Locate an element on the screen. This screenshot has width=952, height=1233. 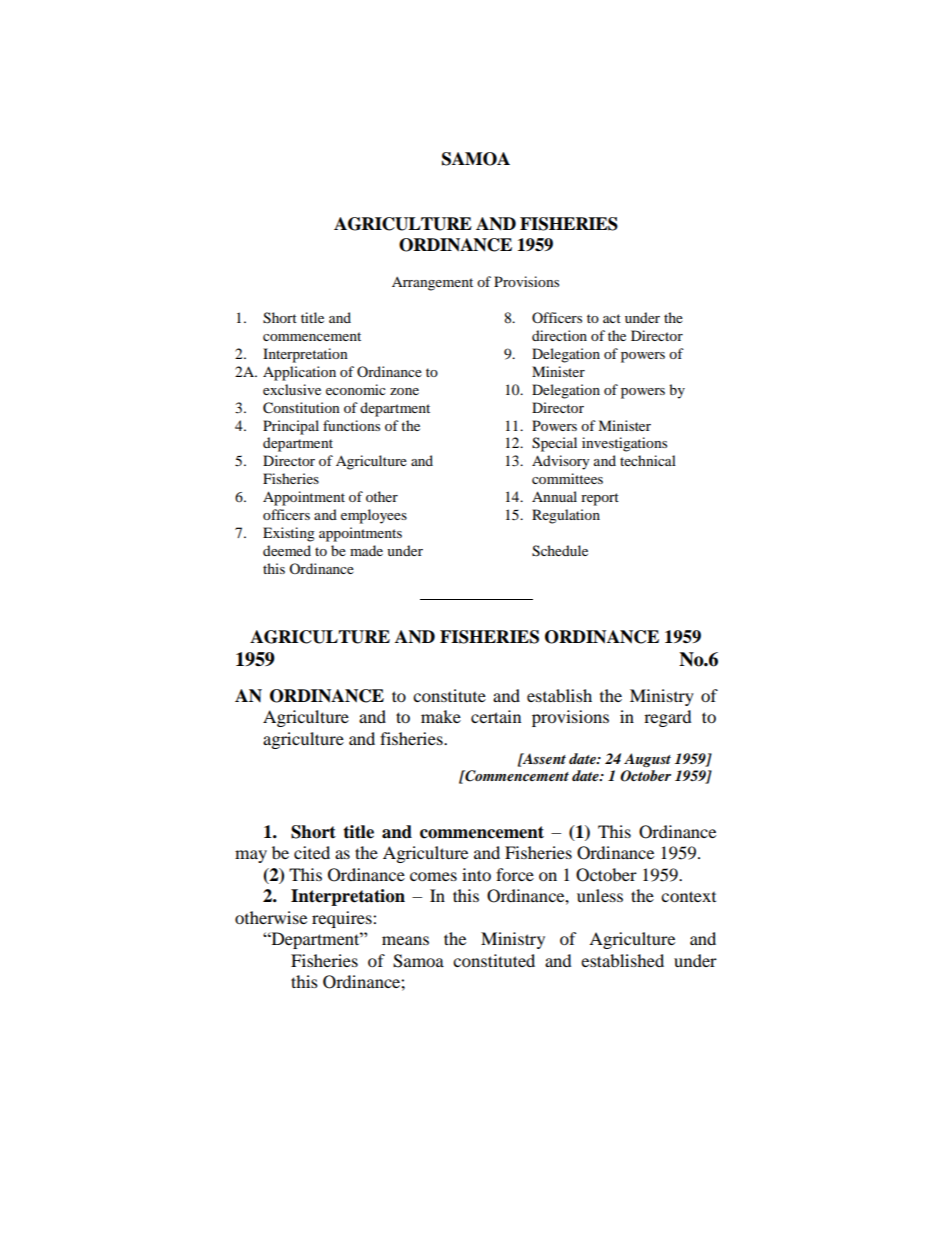
Schedule is located at coordinates (560, 551).
